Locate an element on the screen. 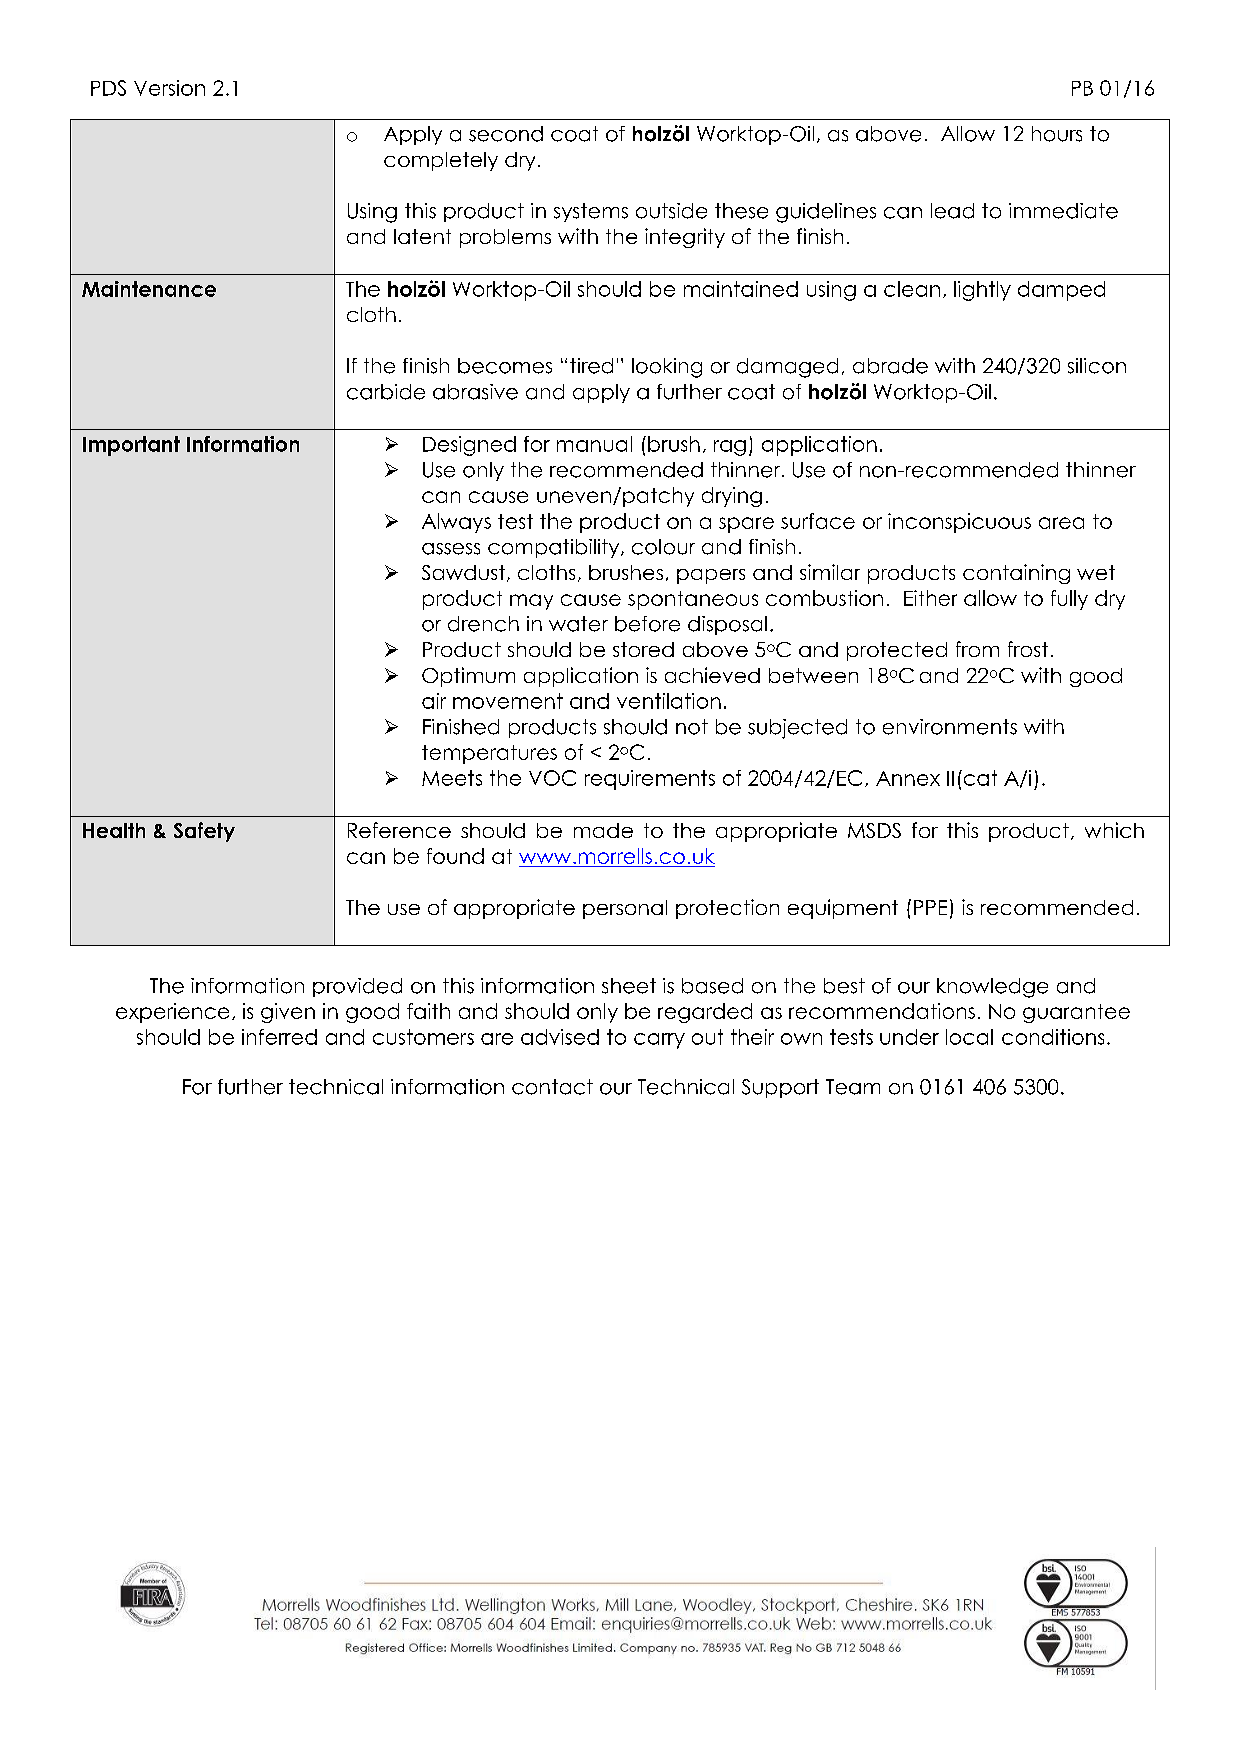 This screenshot has height=1764, width=1247. second is located at coordinates (506, 134).
